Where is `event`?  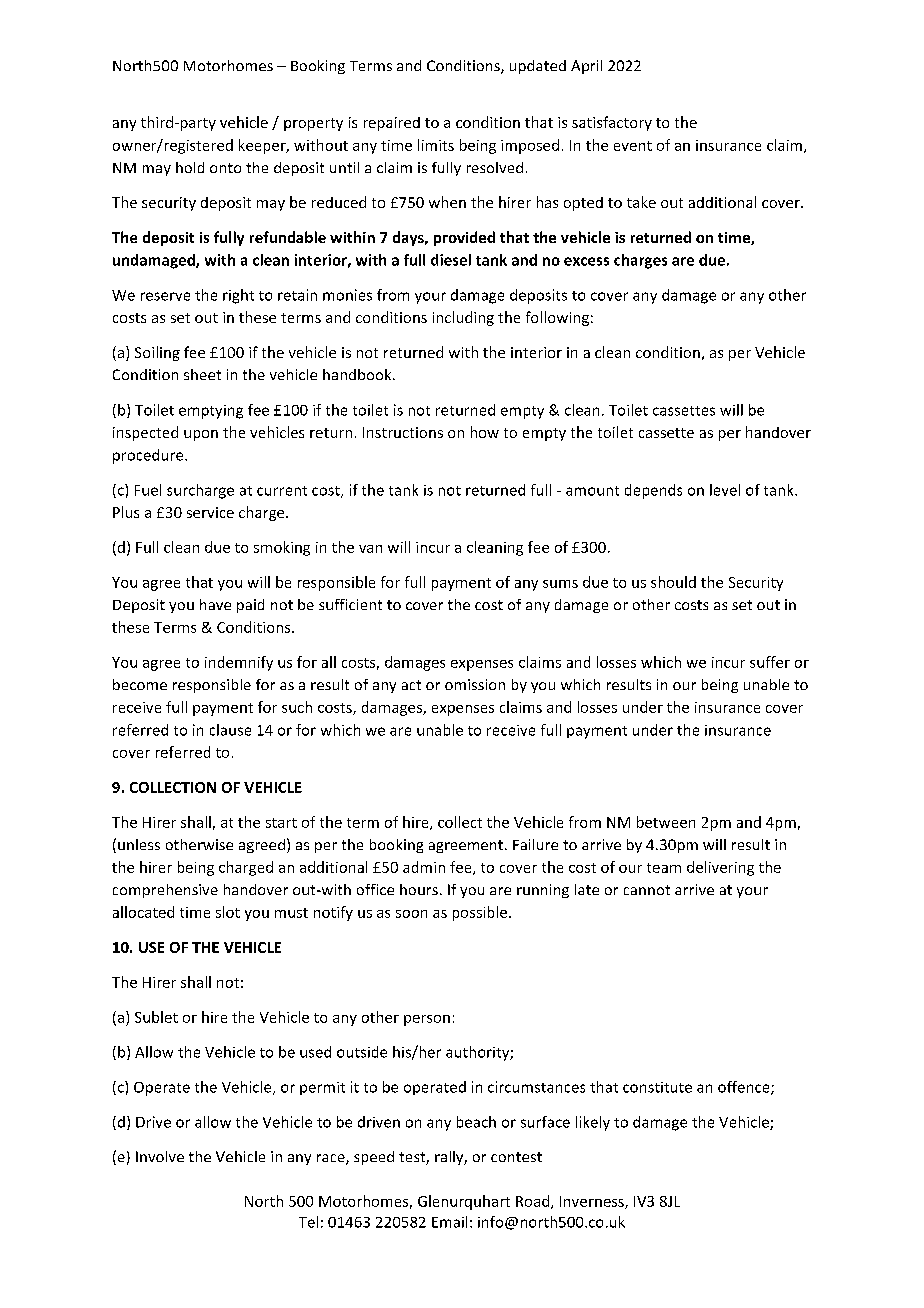 event is located at coordinates (633, 146).
